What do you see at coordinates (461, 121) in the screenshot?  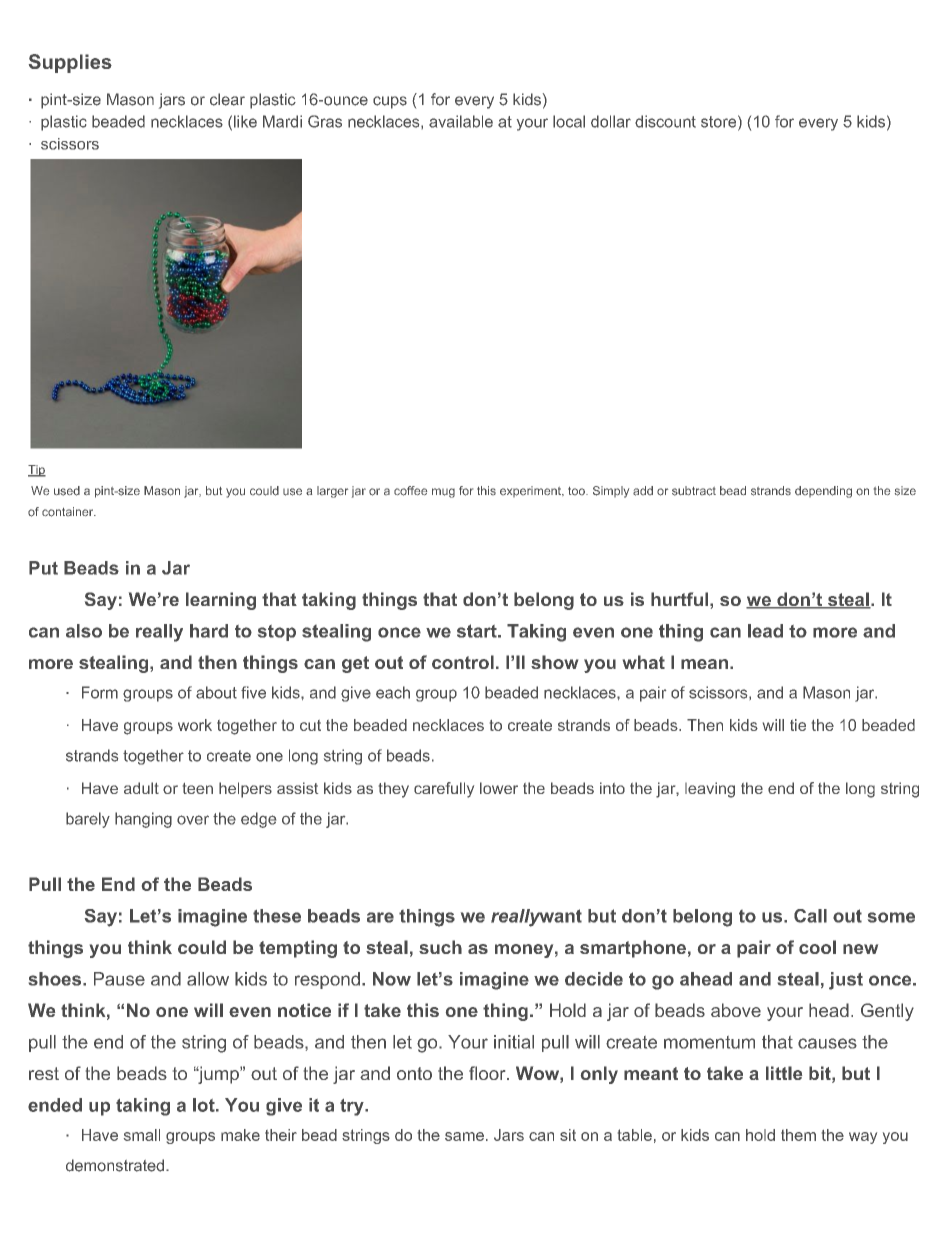 I see `available` at bounding box center [461, 121].
